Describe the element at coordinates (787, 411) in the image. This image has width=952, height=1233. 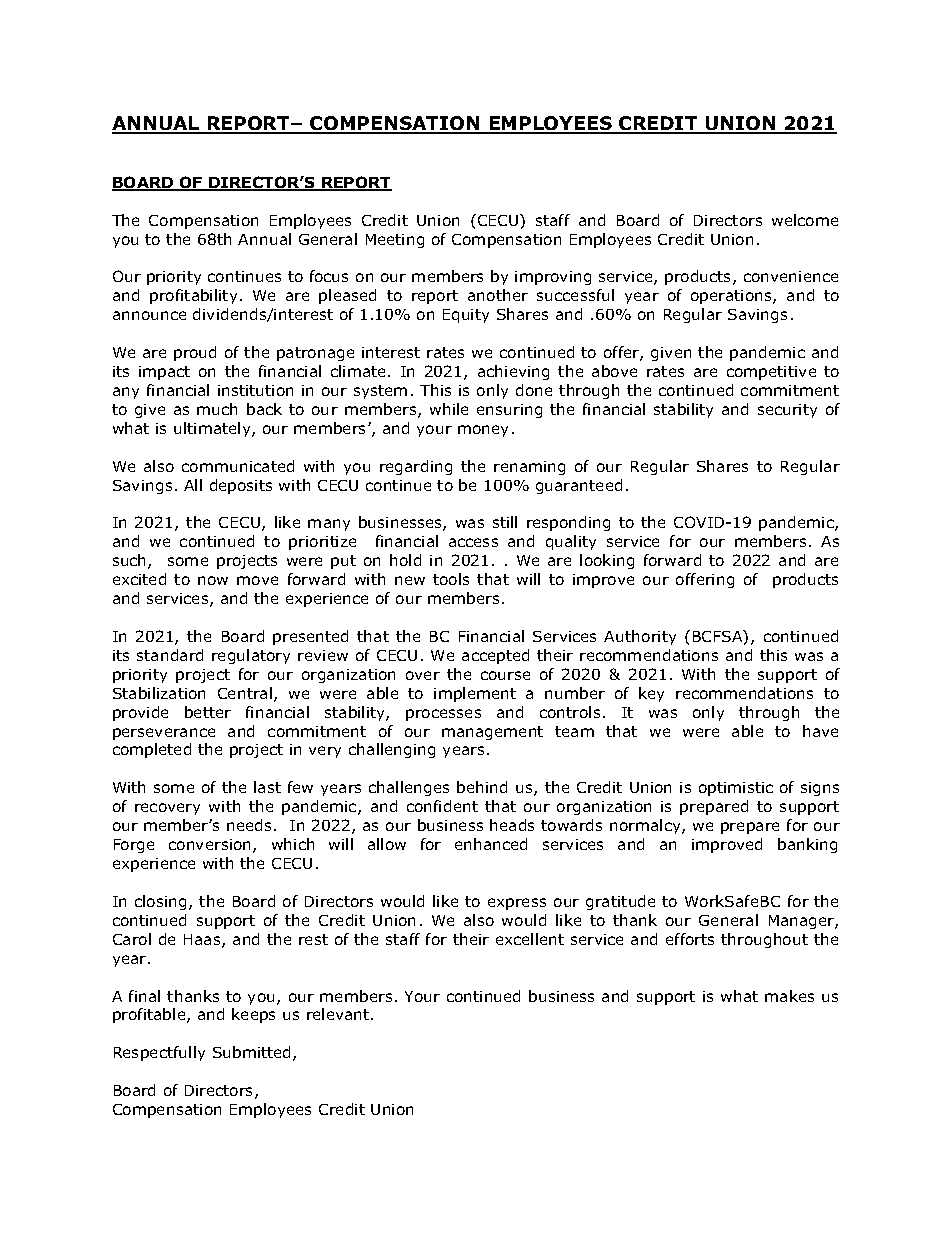
I see `security` at that location.
